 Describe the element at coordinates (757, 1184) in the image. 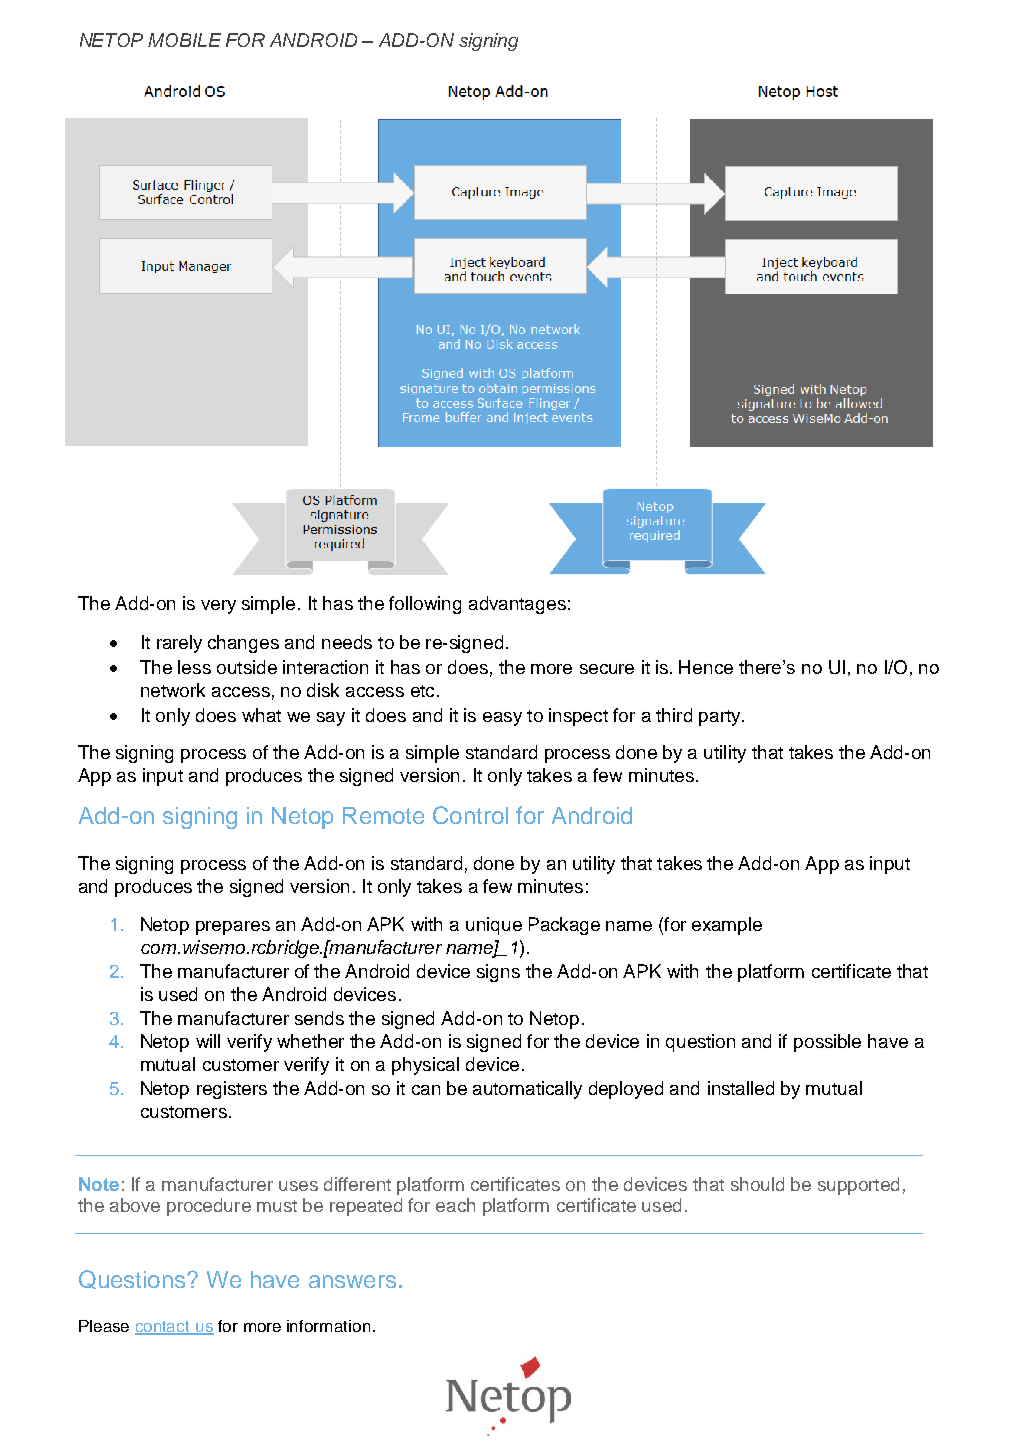

I see `should` at that location.
